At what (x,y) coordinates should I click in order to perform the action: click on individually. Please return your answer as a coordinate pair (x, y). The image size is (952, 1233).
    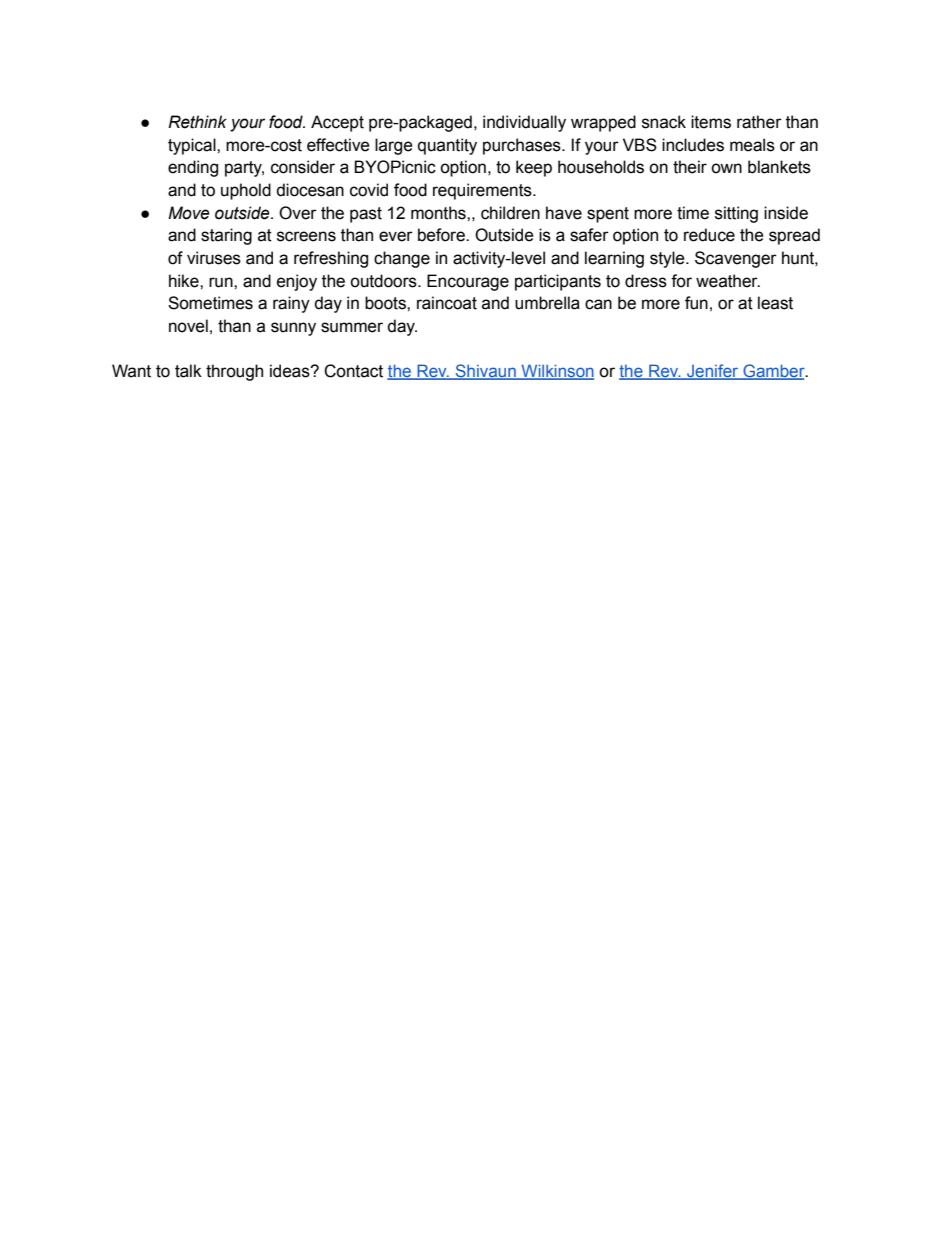
    Looking at the image, I should click on (524, 123).
